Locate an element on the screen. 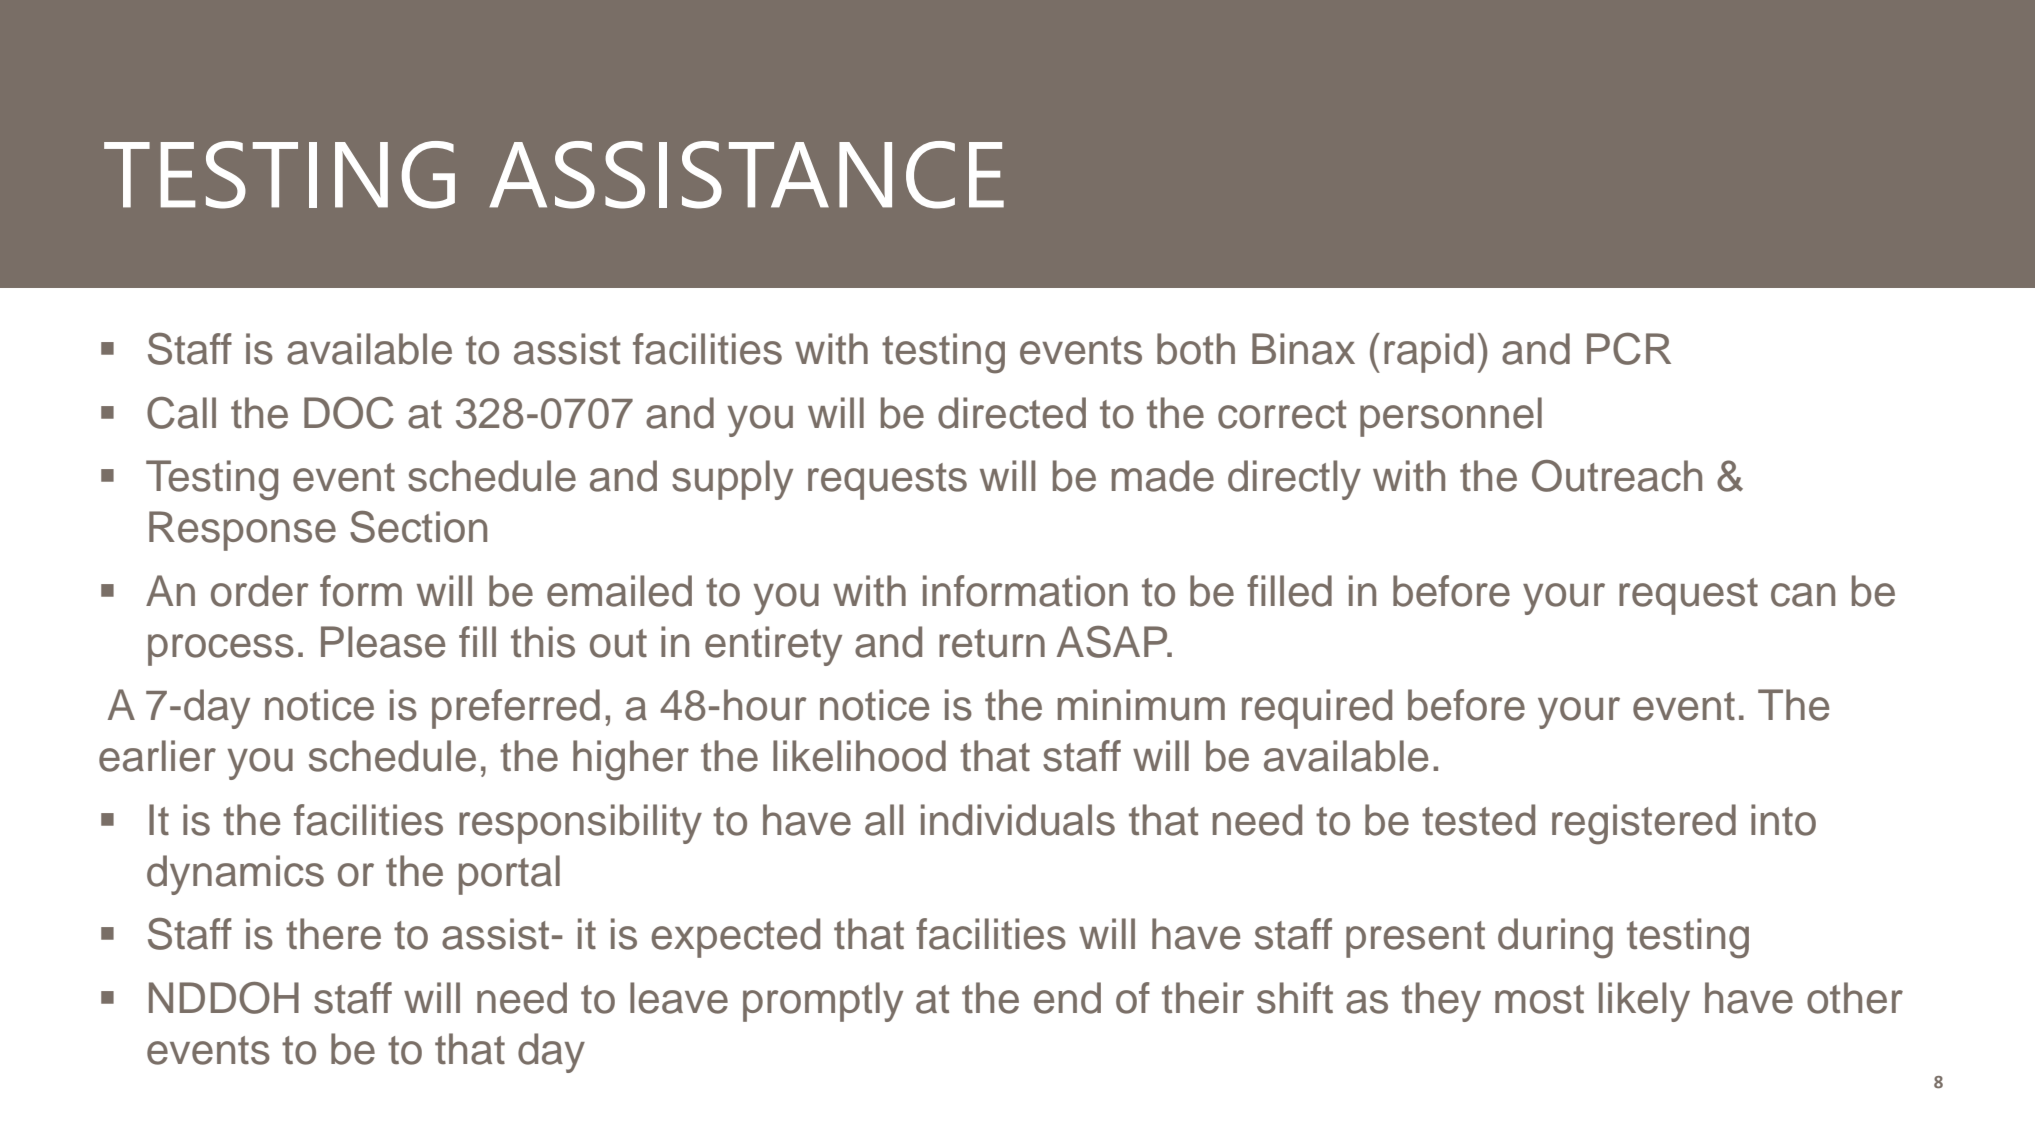 Image resolution: width=2035 pixels, height=1145 pixels. DOC is located at coordinates (349, 413).
